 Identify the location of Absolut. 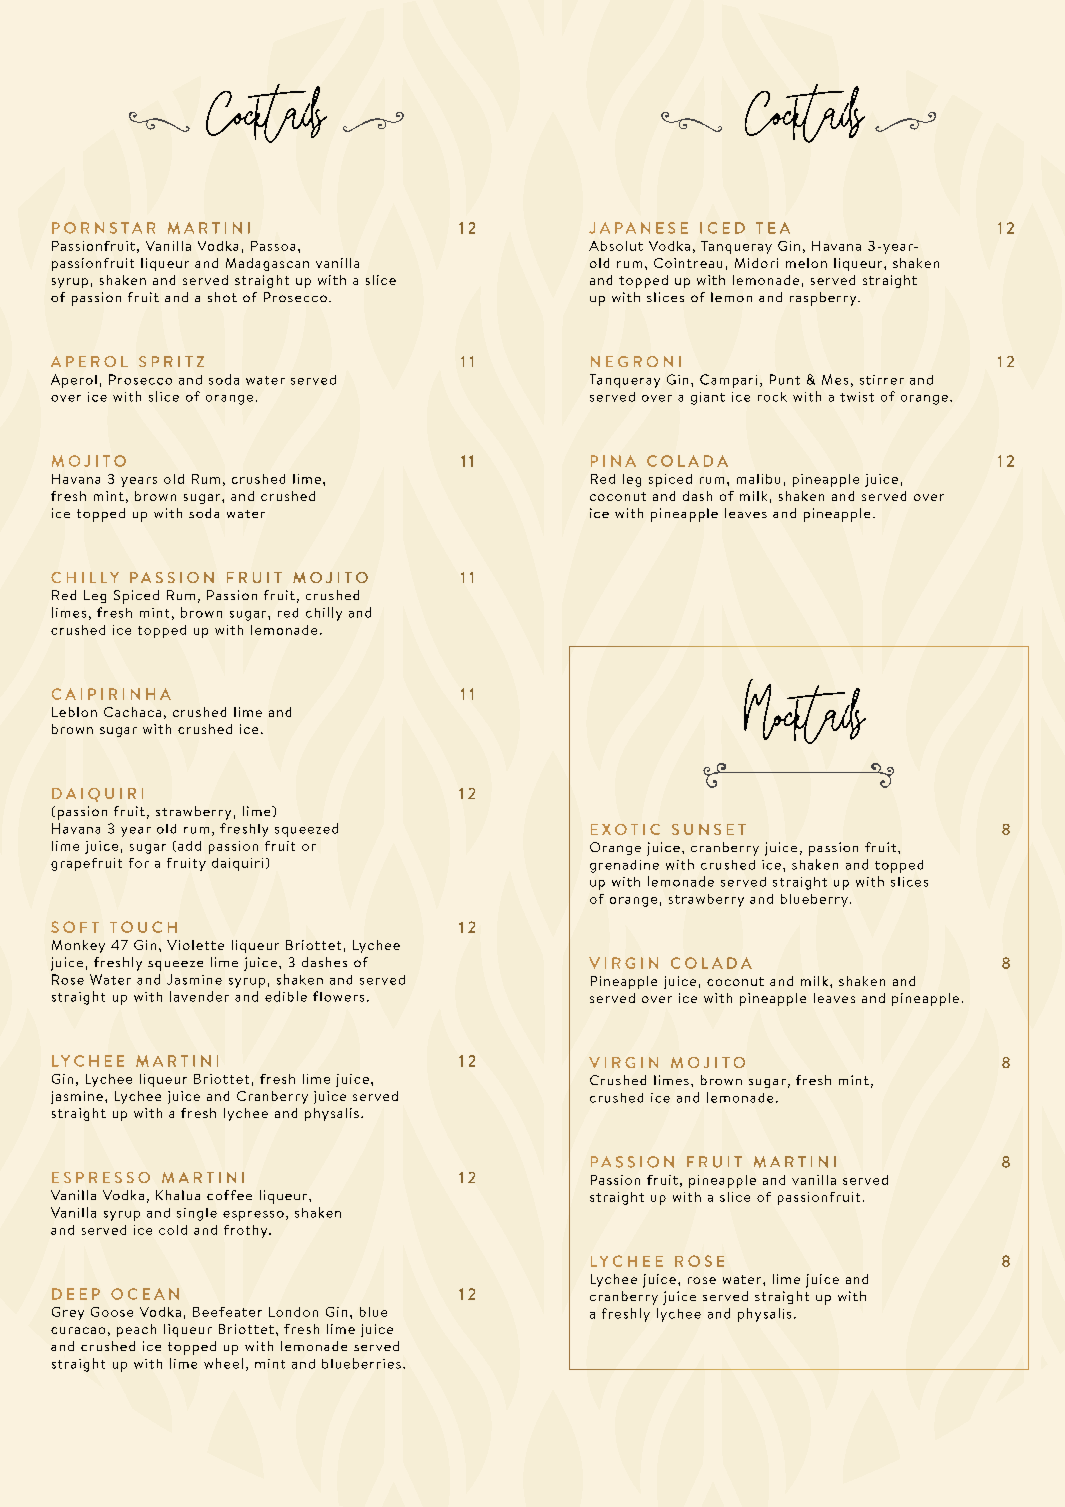
(616, 246).
